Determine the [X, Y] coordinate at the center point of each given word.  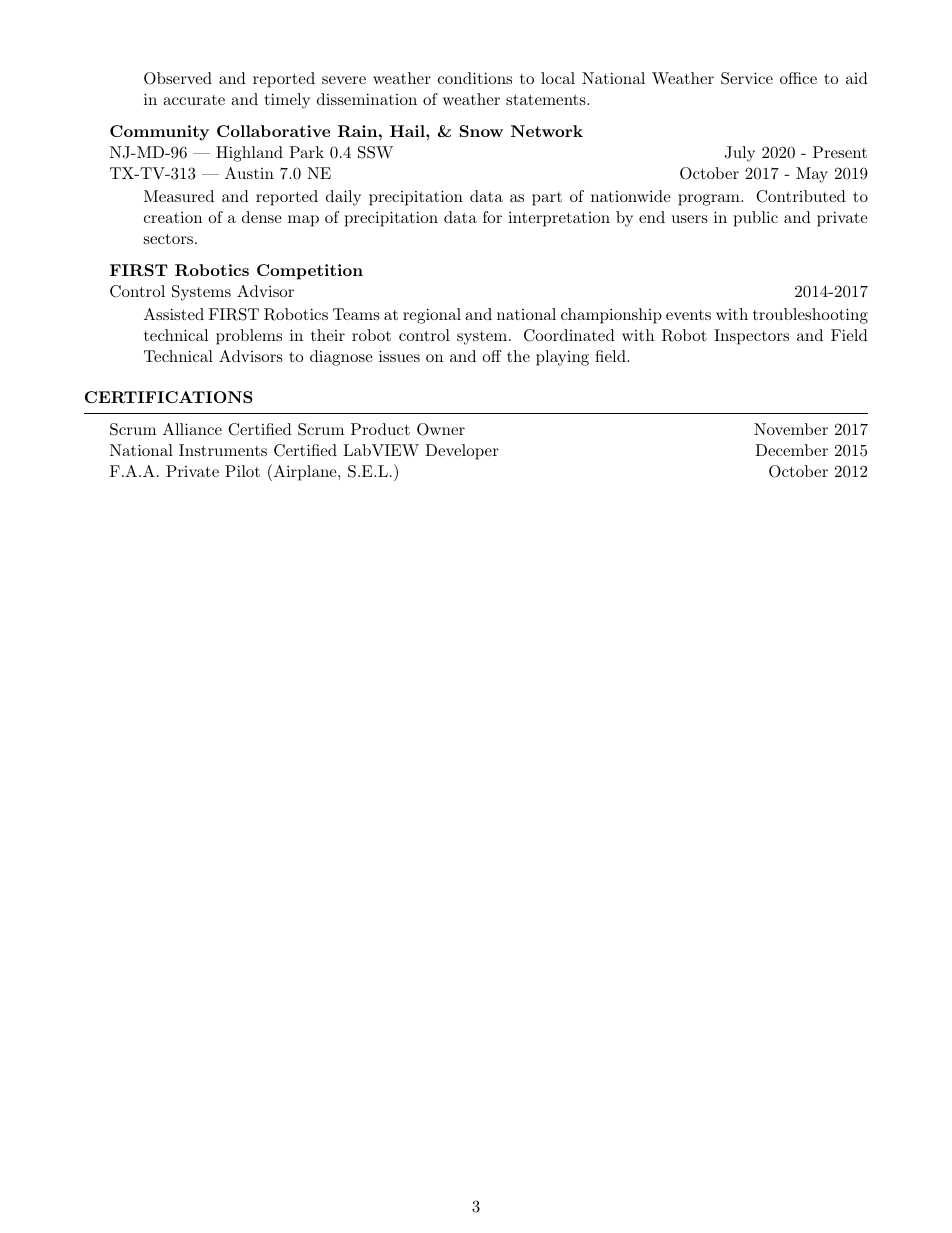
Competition [310, 272]
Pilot [242, 471]
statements [546, 99]
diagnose [341, 358]
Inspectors [751, 337]
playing [562, 358]
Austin [249, 173]
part [547, 199]
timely [287, 101]
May [812, 175]
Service [747, 78]
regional [432, 316]
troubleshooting [810, 316]
